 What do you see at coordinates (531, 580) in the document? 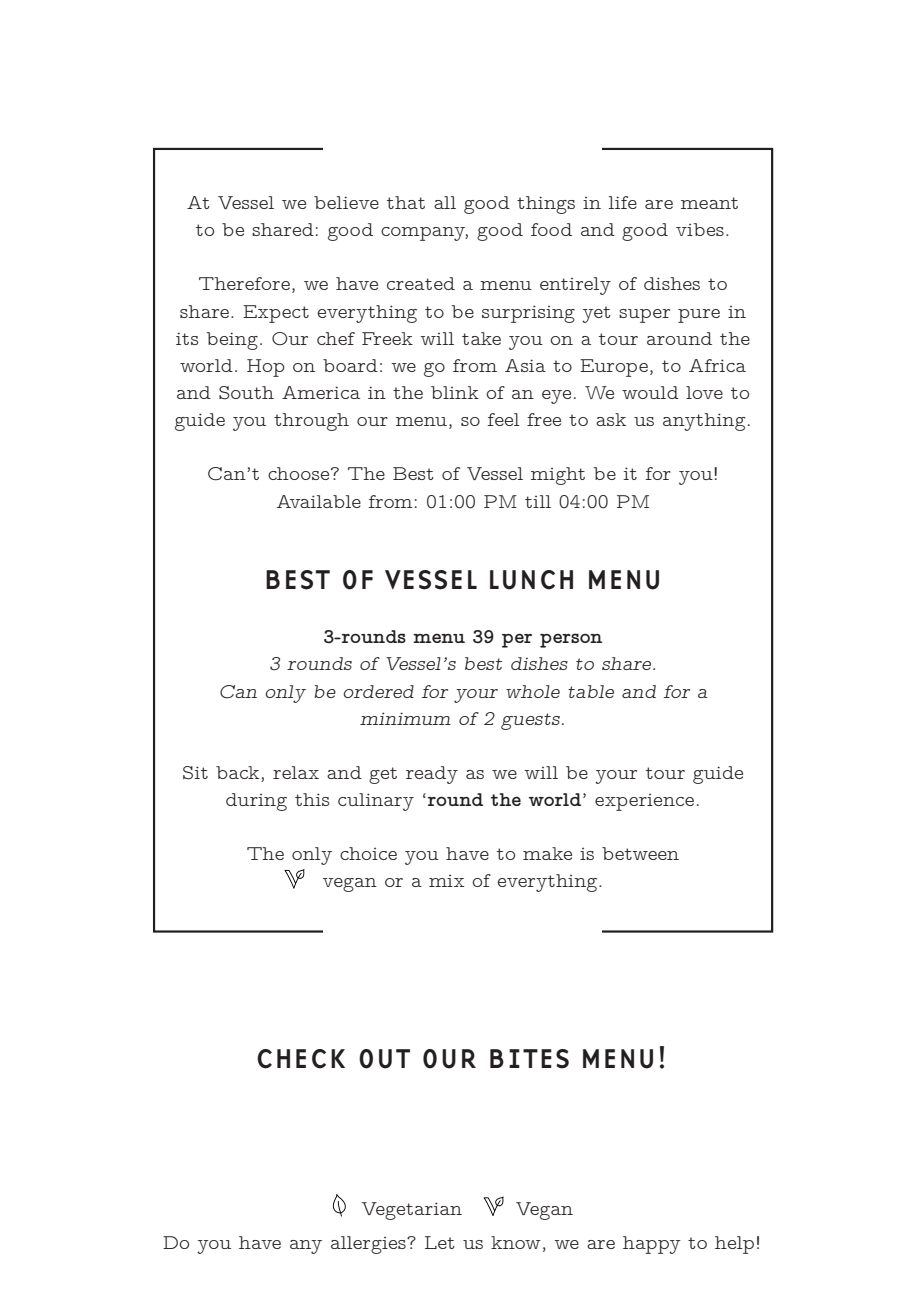
I see `LUNCH` at bounding box center [531, 580].
